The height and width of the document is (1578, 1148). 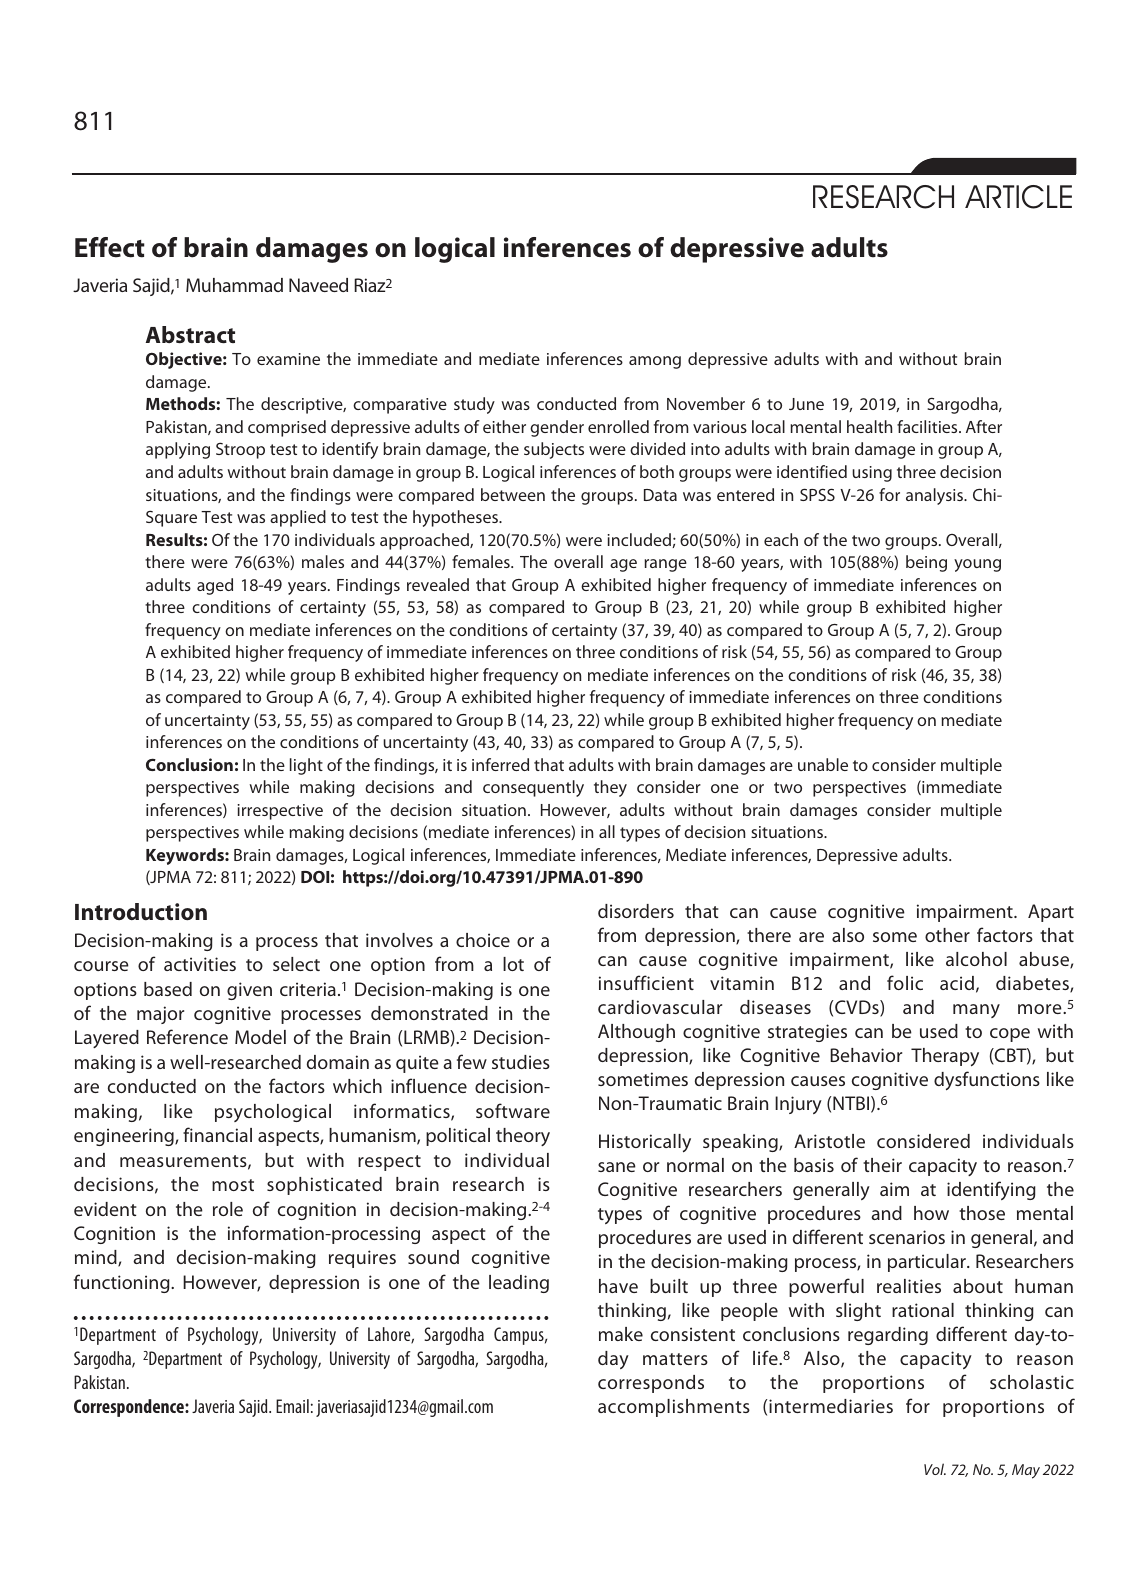 What do you see at coordinates (945, 1057) in the document?
I see `Therapy` at bounding box center [945, 1057].
